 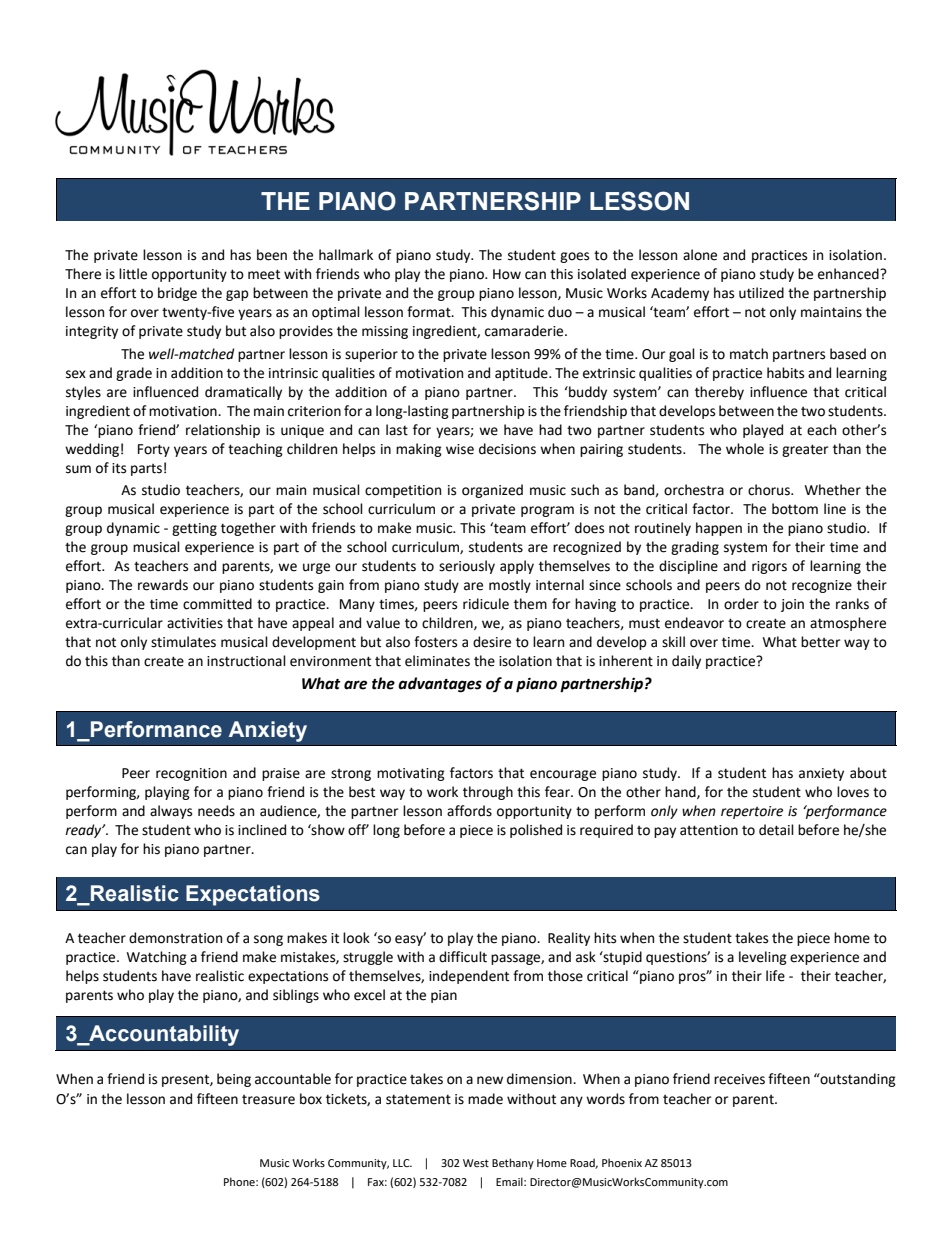 What do you see at coordinates (769, 567) in the screenshot?
I see `rigors` at bounding box center [769, 567].
